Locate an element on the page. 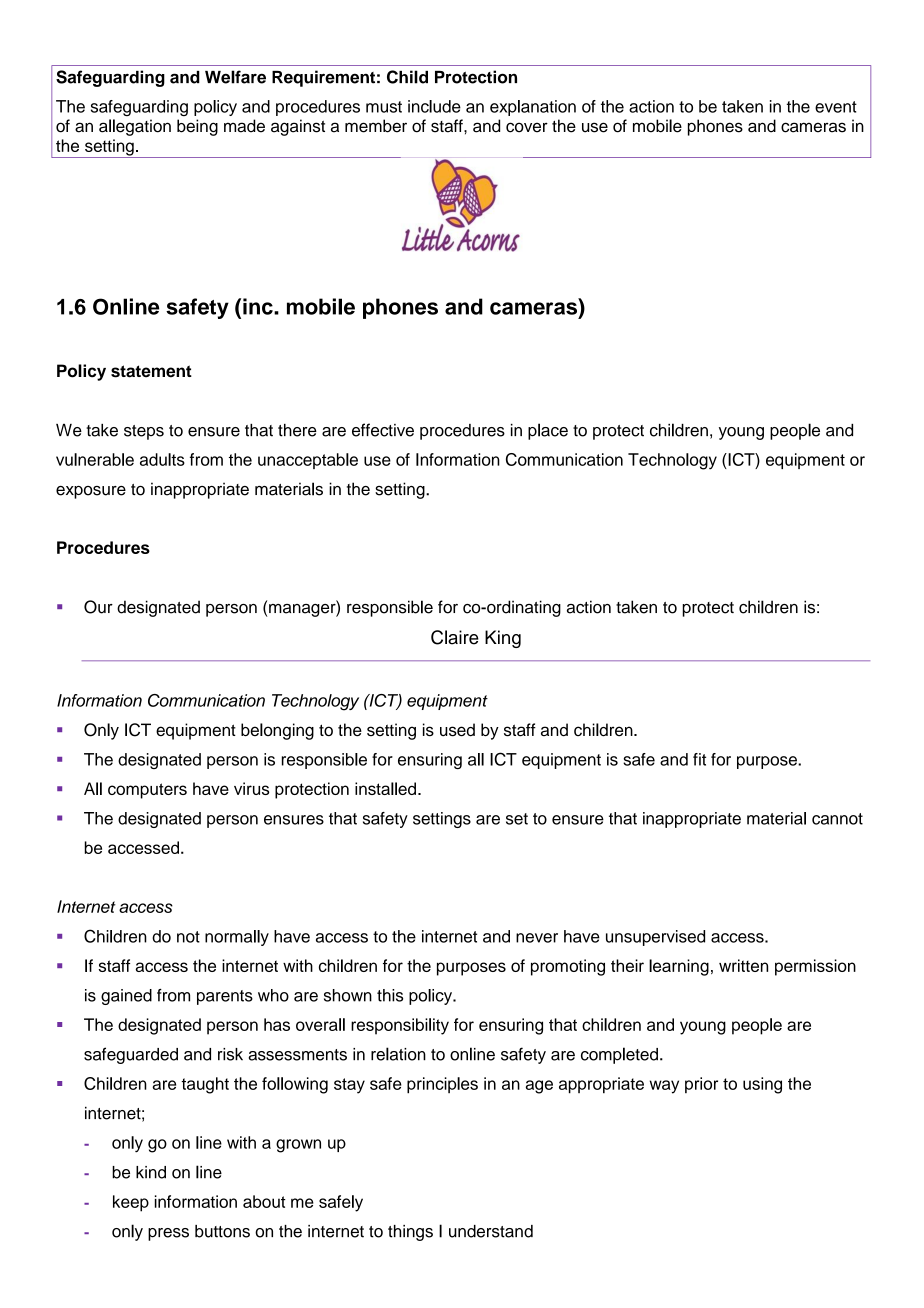 This image has width=924, height=1308. include is located at coordinates (434, 106).
